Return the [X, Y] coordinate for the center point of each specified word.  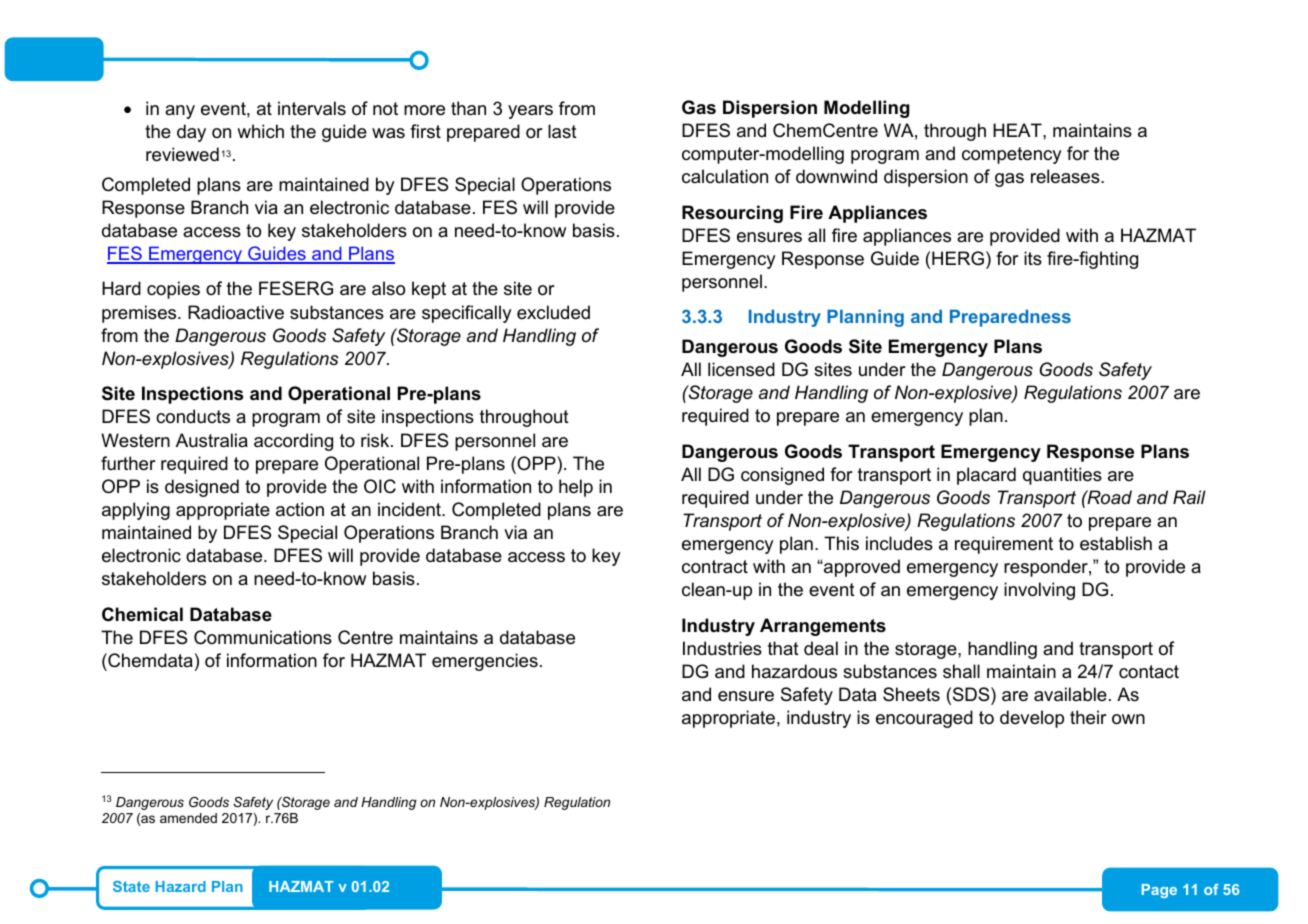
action [300, 509]
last [562, 131]
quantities [1062, 476]
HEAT [1018, 130]
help [576, 488]
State [131, 886]
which [260, 131]
